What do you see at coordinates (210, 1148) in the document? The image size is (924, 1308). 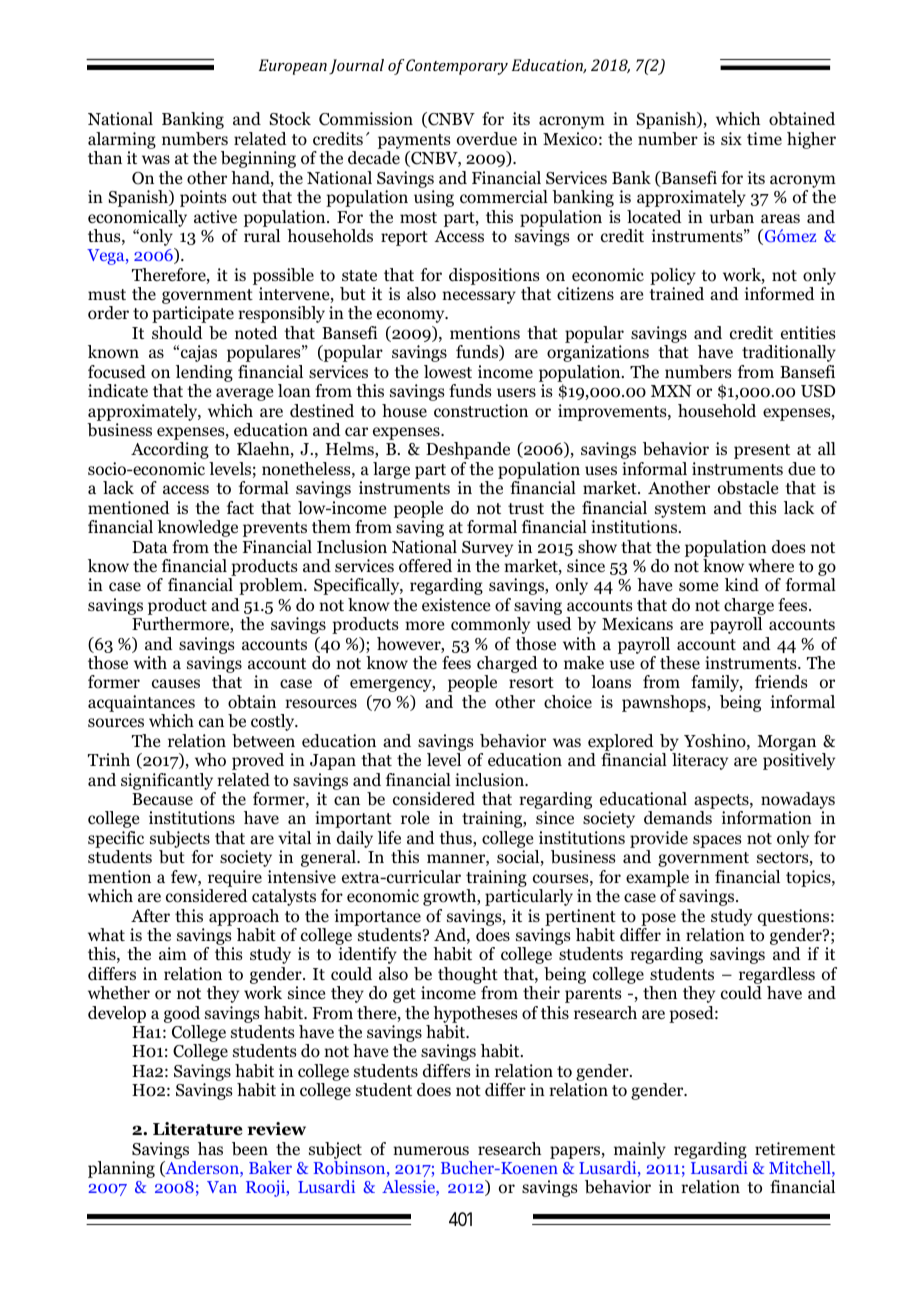 I see `has` at bounding box center [210, 1148].
